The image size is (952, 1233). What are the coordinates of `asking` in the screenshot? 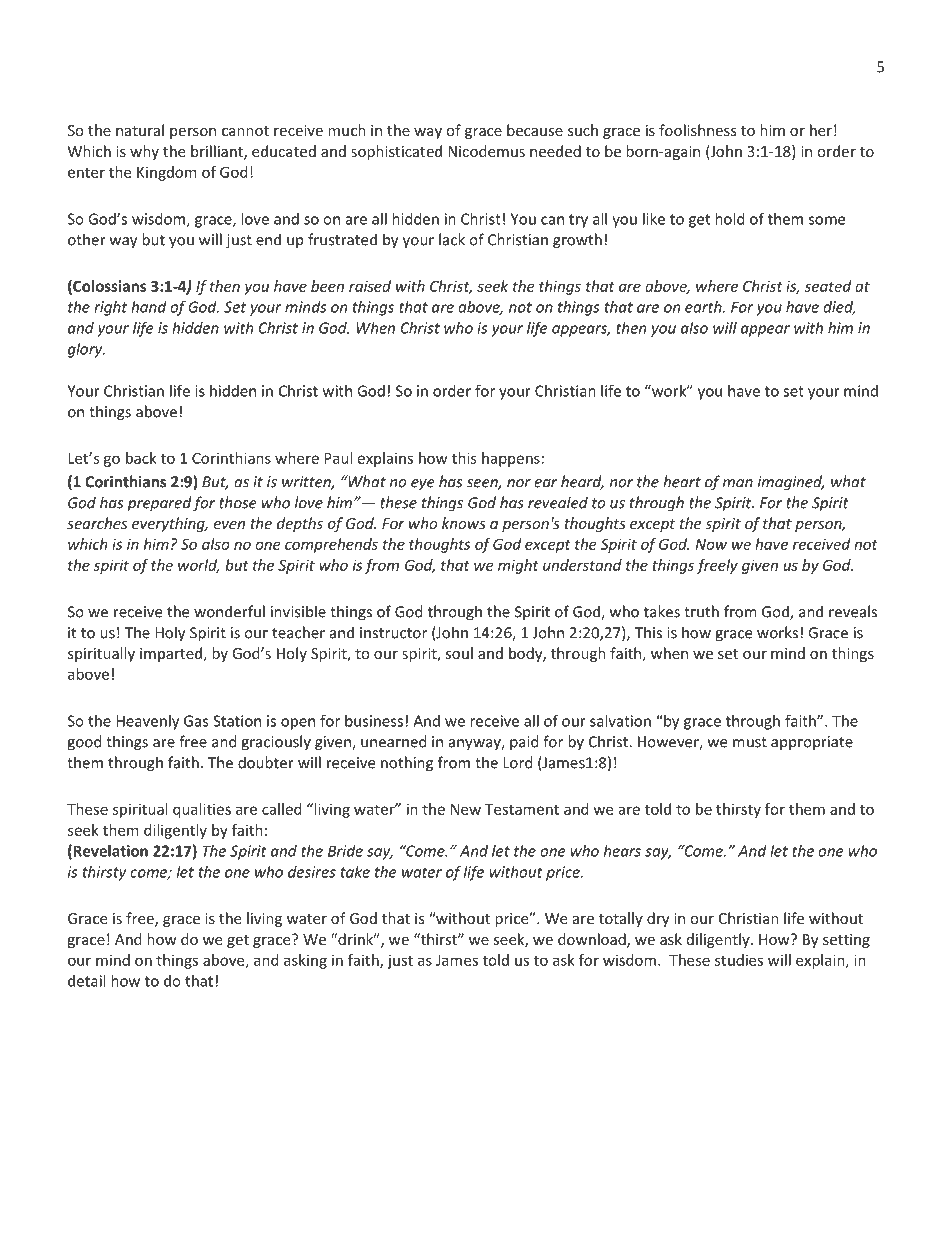 It's located at (305, 961).
